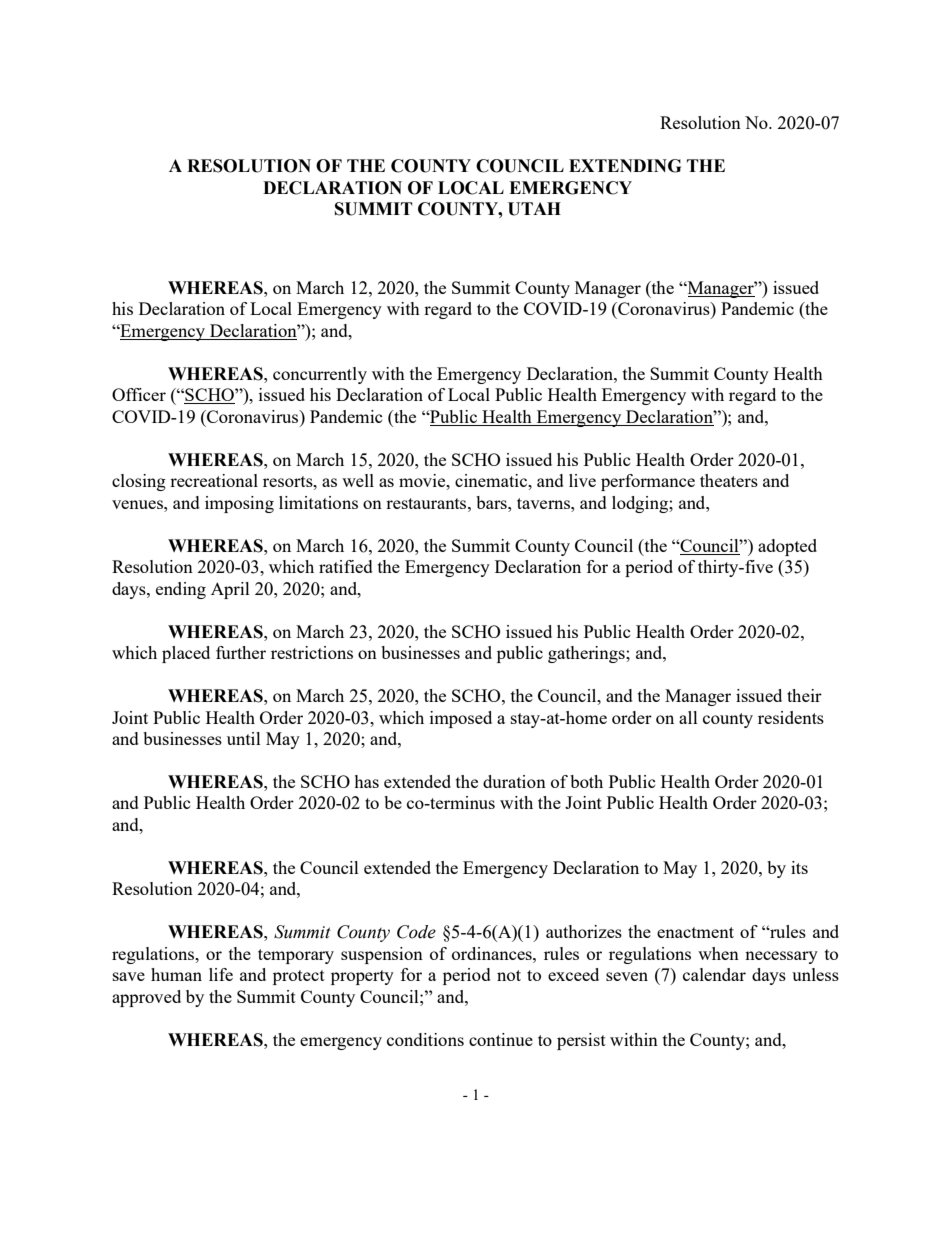 The height and width of the page is (1233, 952). What do you see at coordinates (718, 953) in the page?
I see `when` at bounding box center [718, 953].
